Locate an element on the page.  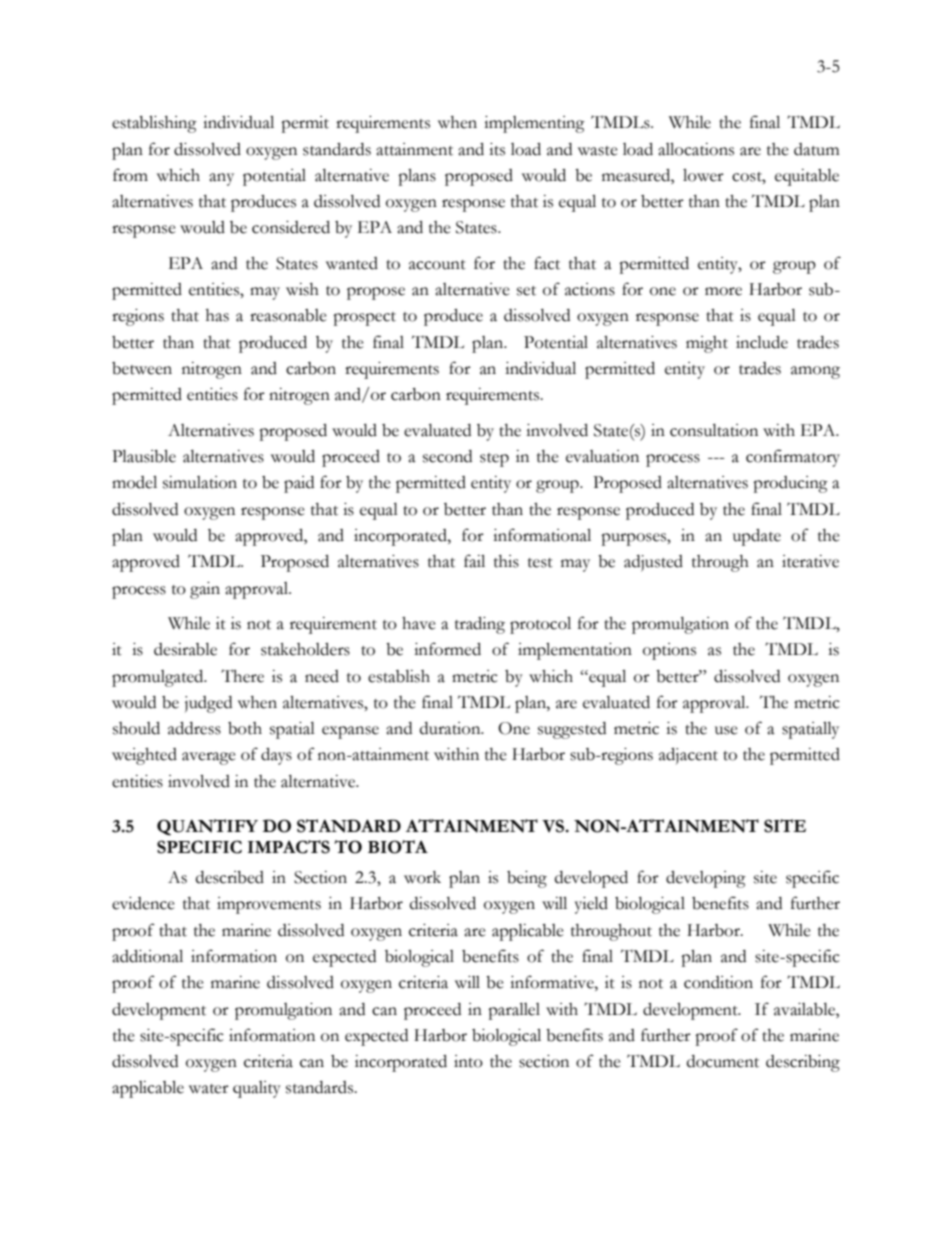
options is located at coordinates (669, 651).
